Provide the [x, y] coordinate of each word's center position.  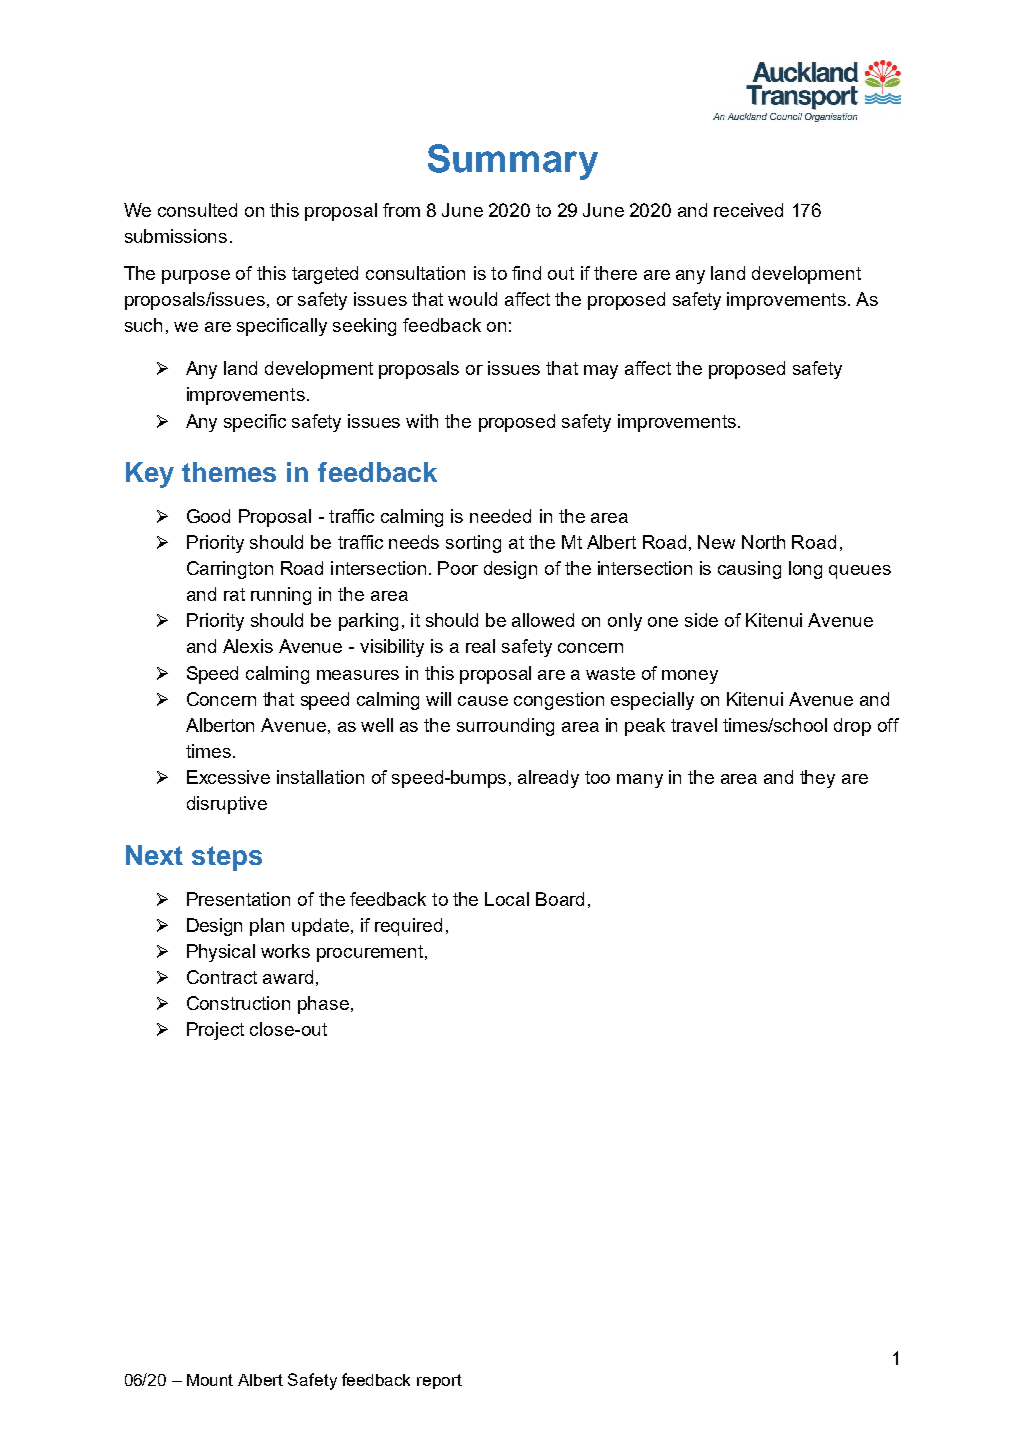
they [817, 779]
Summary [513, 162]
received [748, 210]
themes [229, 472]
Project [215, 1031]
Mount [210, 1380]
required [408, 927]
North [763, 542]
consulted [197, 210]
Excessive [228, 777]
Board [560, 899]
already [548, 779]
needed [500, 516]
